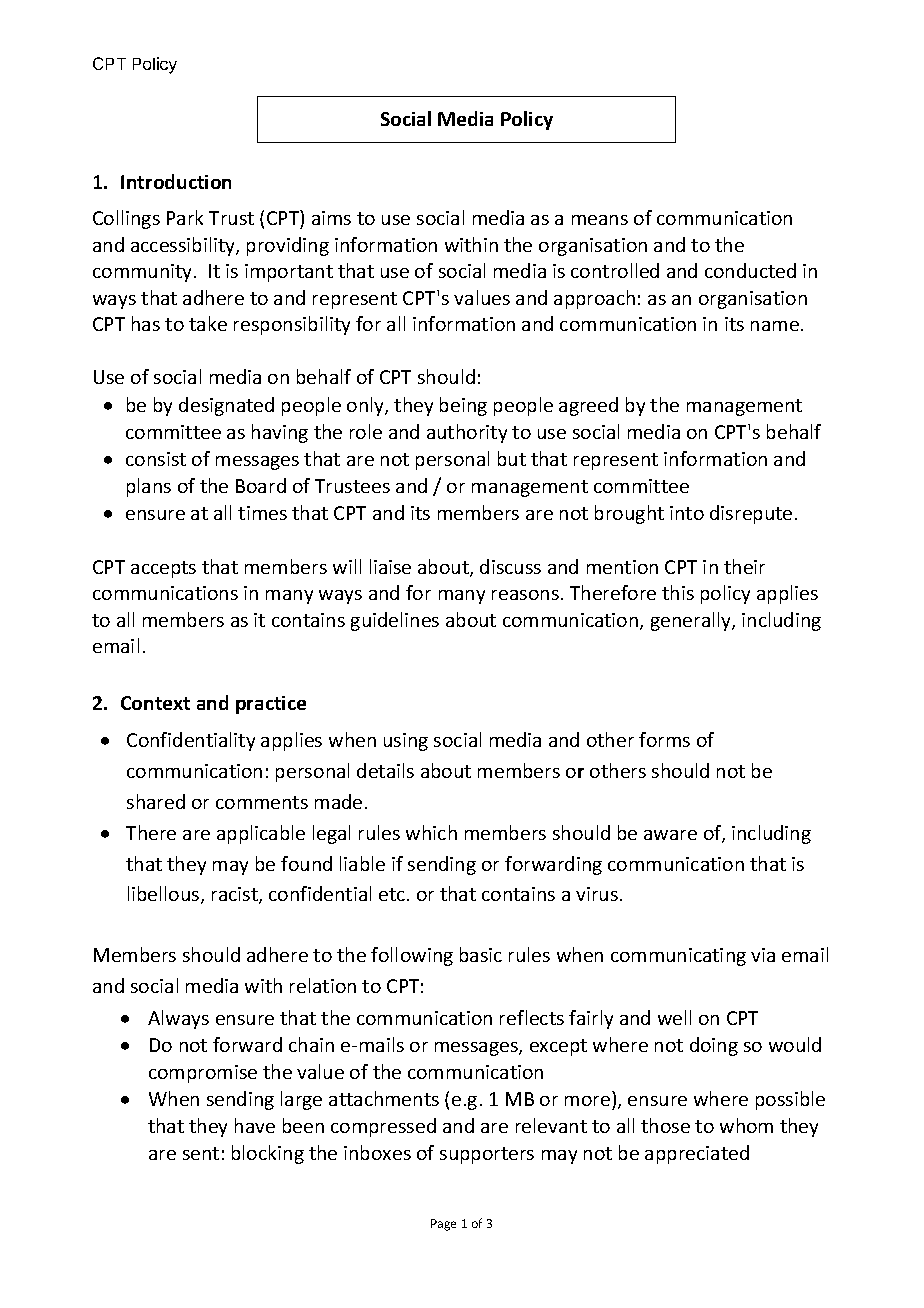 This screenshot has height=1308, width=924. What do you see at coordinates (600, 220) in the screenshot?
I see `means` at bounding box center [600, 220].
